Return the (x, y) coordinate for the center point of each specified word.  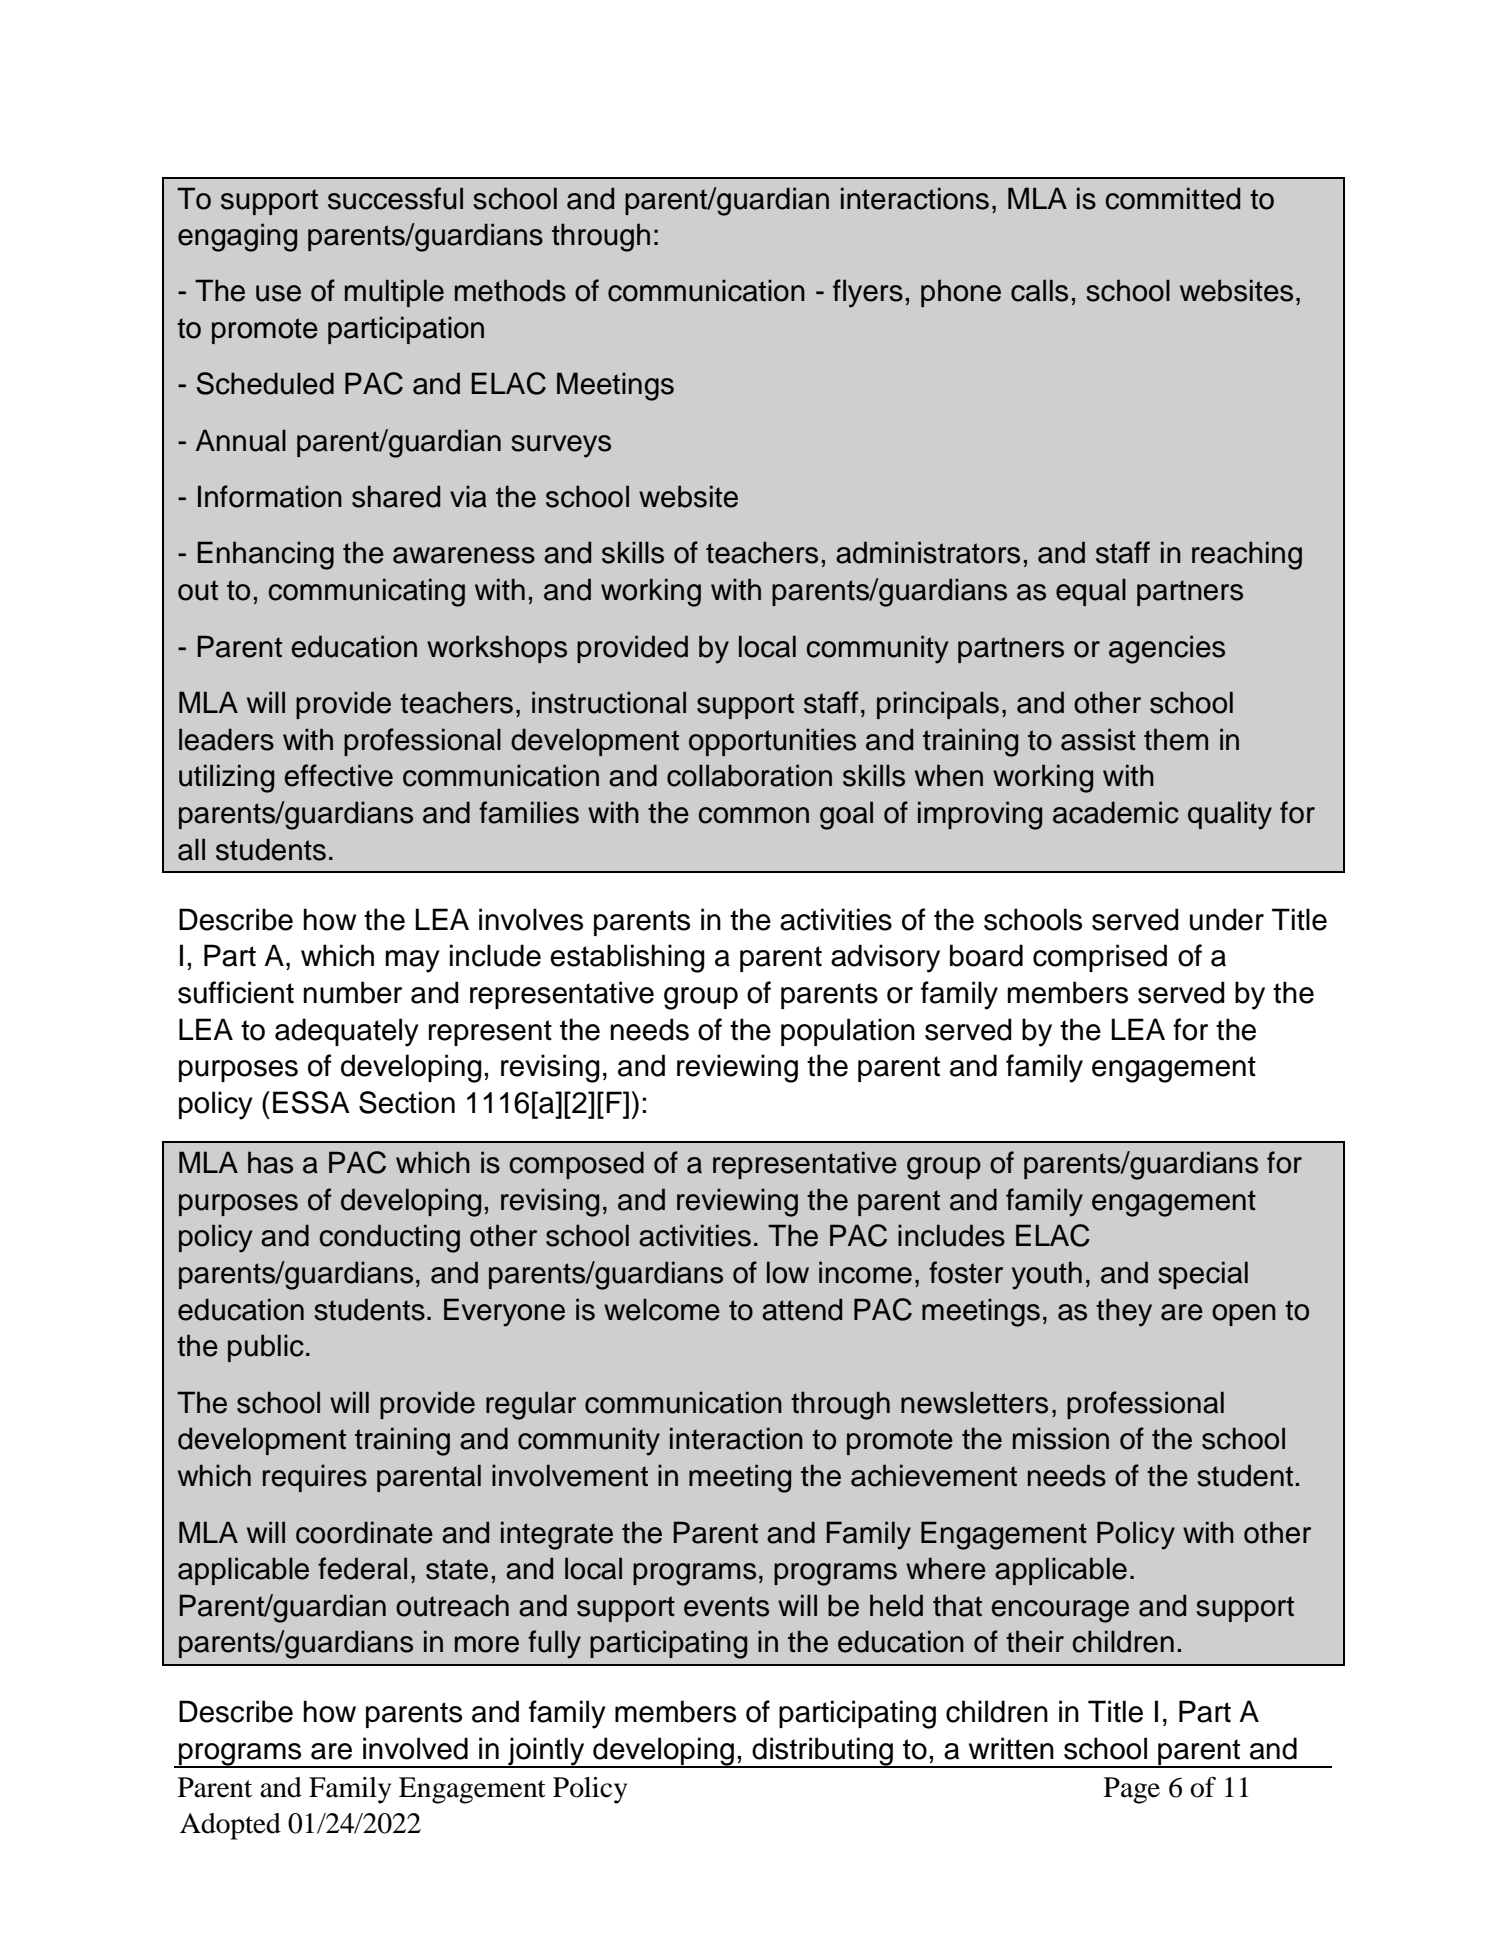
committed (1172, 198)
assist (1098, 739)
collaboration (749, 775)
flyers (868, 293)
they (1124, 1312)
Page (1132, 1790)
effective (338, 775)
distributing (822, 1752)
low (788, 1272)
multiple (394, 293)
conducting (389, 1238)
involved (415, 1748)
